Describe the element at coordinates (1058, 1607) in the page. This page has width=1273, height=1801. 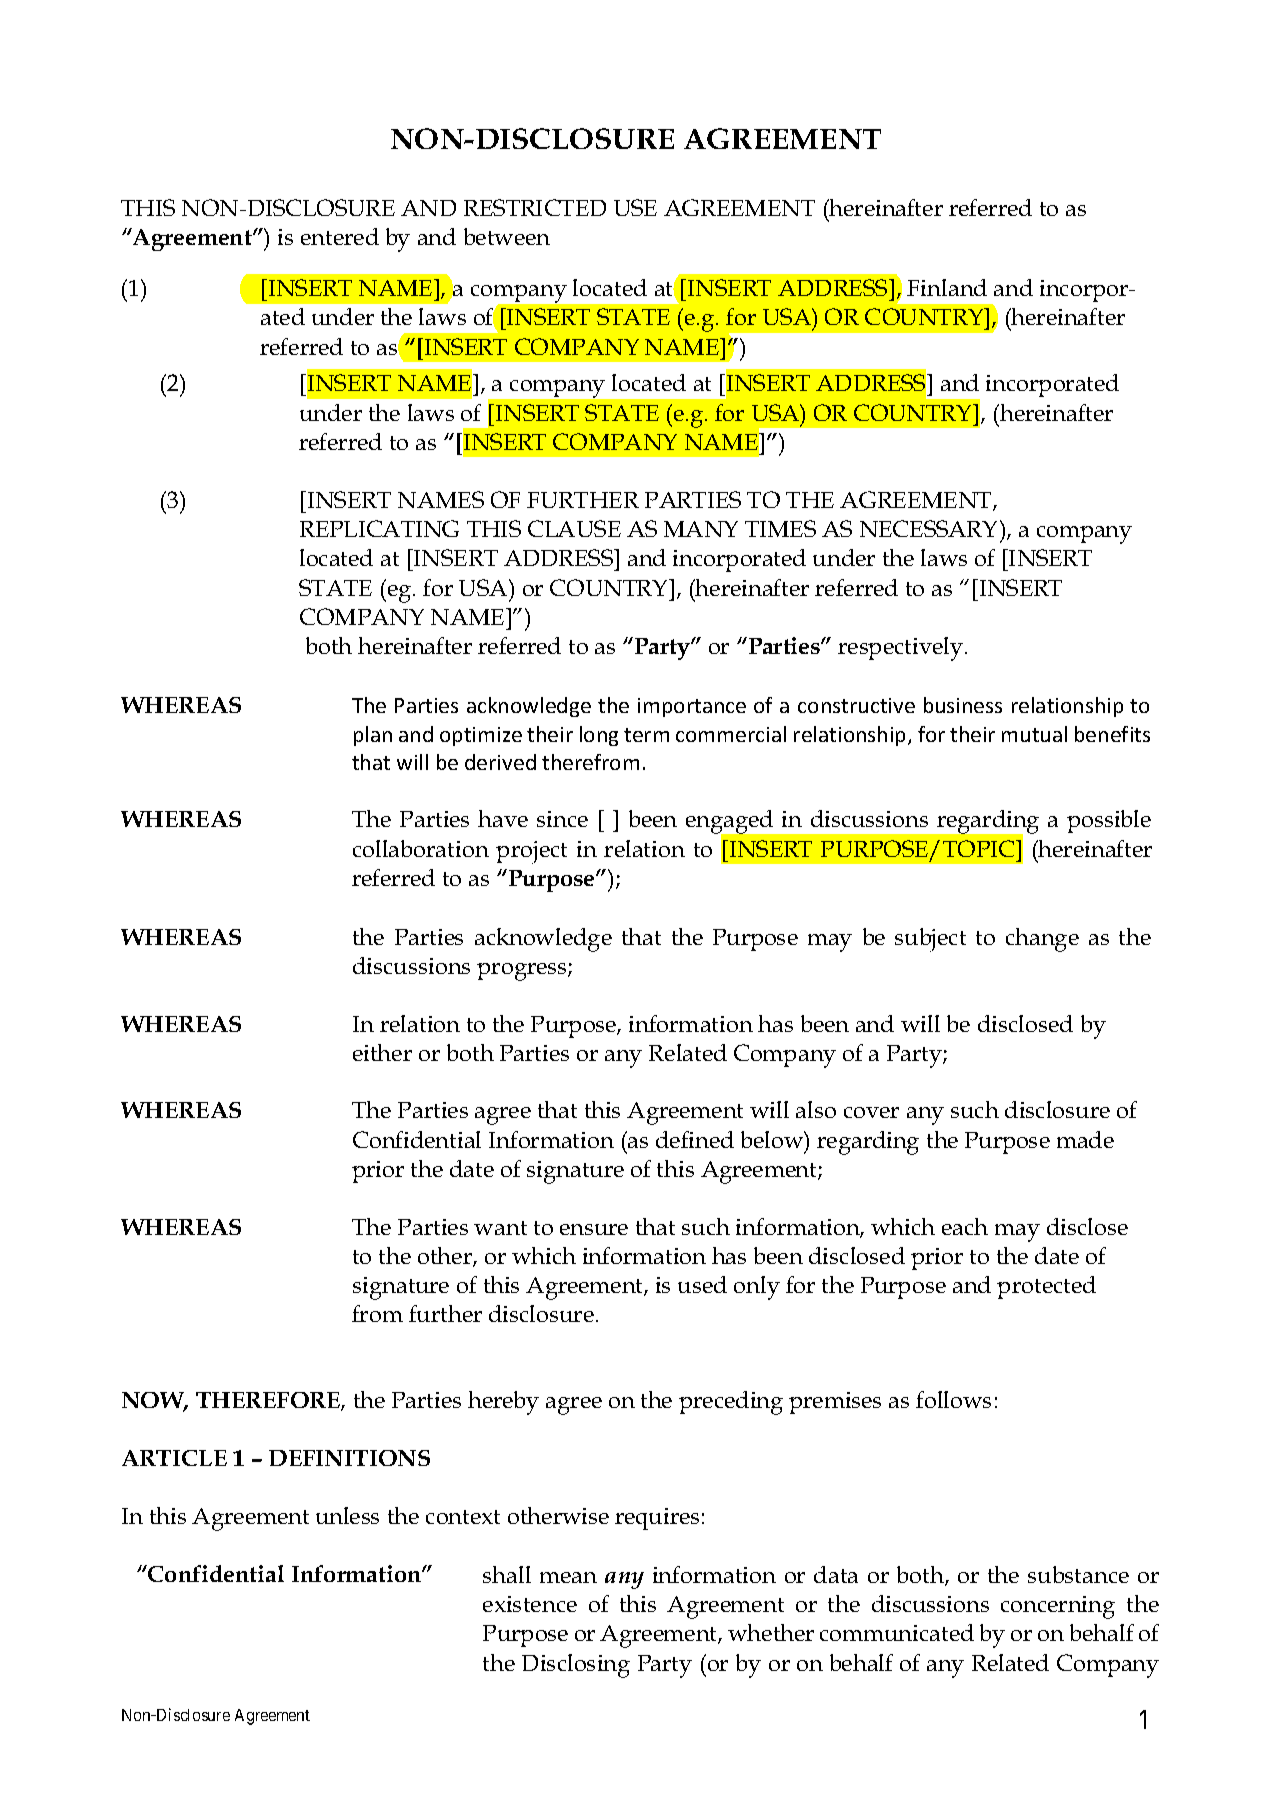
I see `concerning` at that location.
